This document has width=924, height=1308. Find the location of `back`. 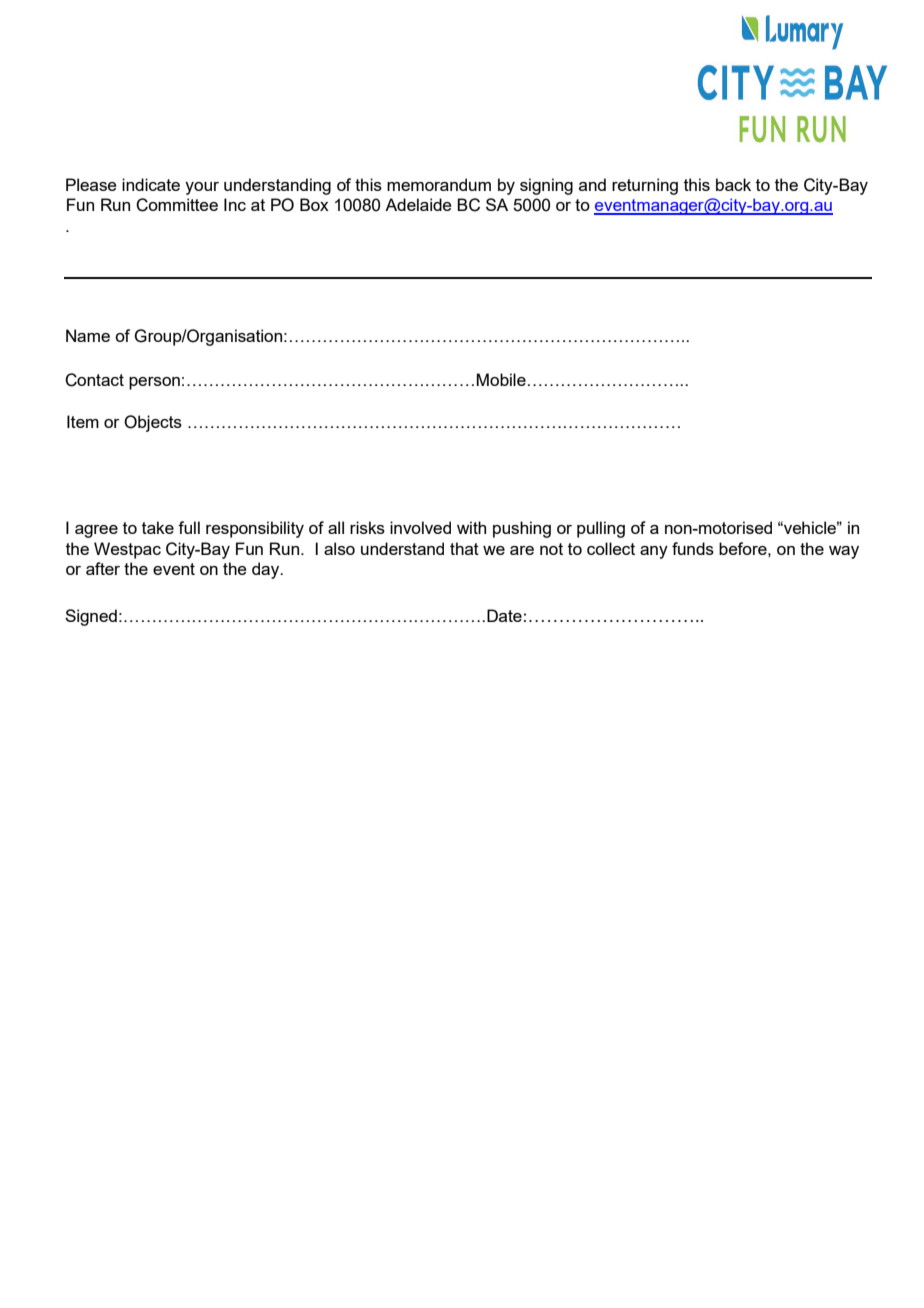

back is located at coordinates (733, 184).
